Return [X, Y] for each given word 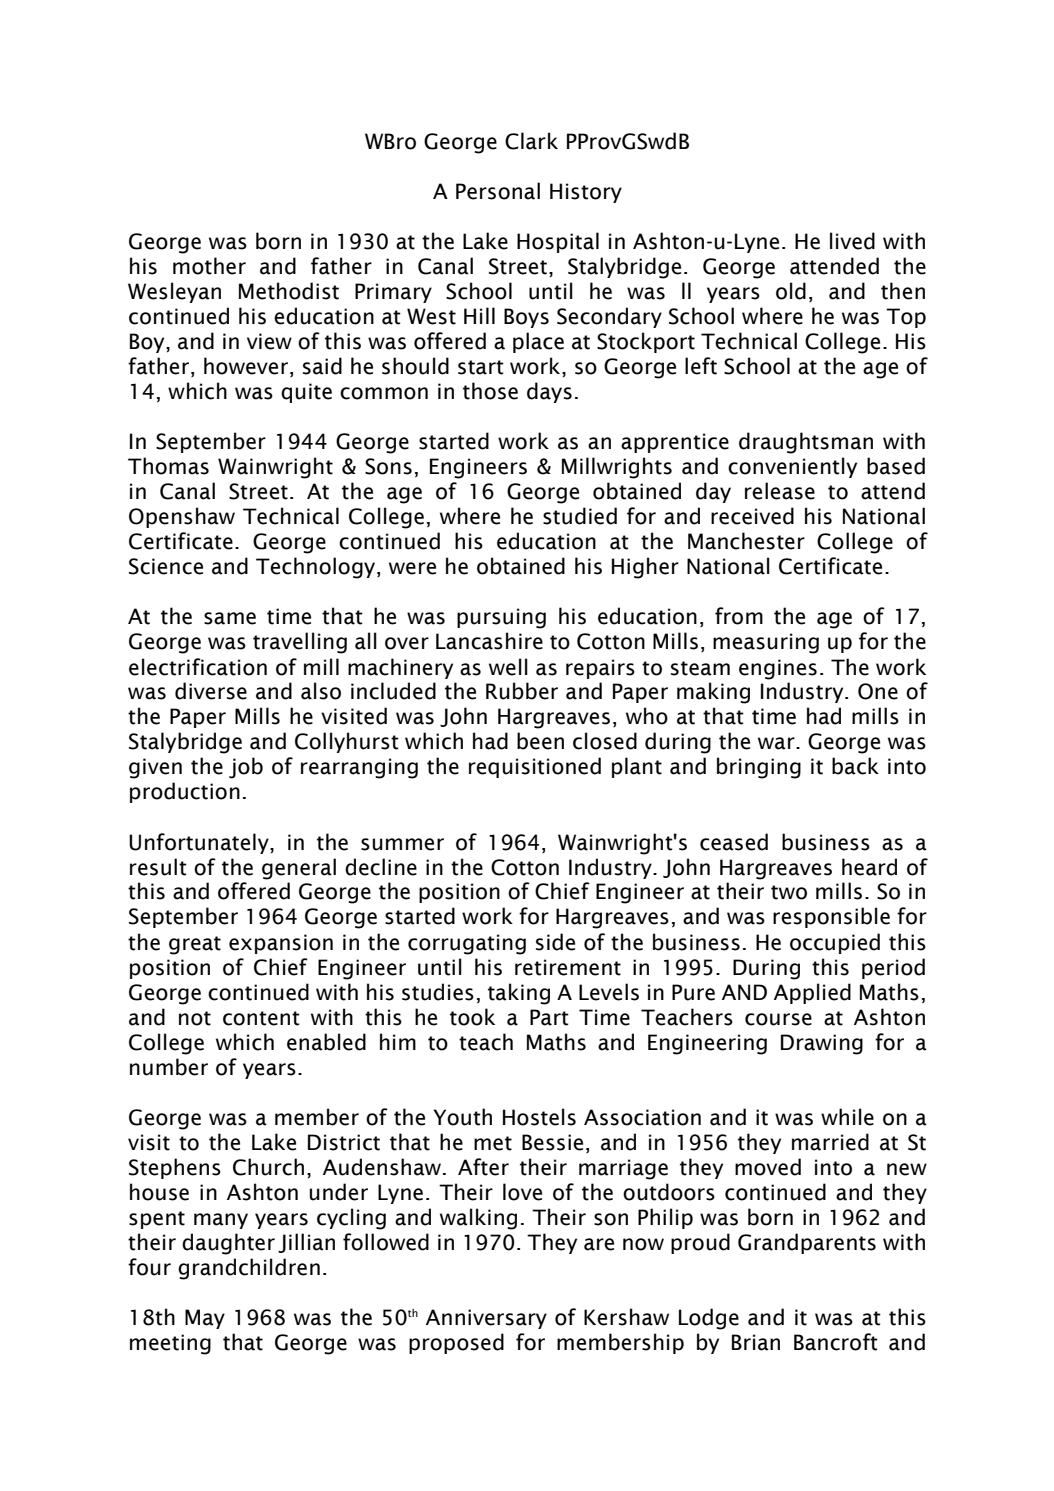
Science [166, 566]
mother [209, 266]
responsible [831, 917]
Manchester [746, 541]
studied [580, 516]
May [205, 1319]
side [555, 942]
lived [852, 241]
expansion [281, 944]
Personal [498, 191]
